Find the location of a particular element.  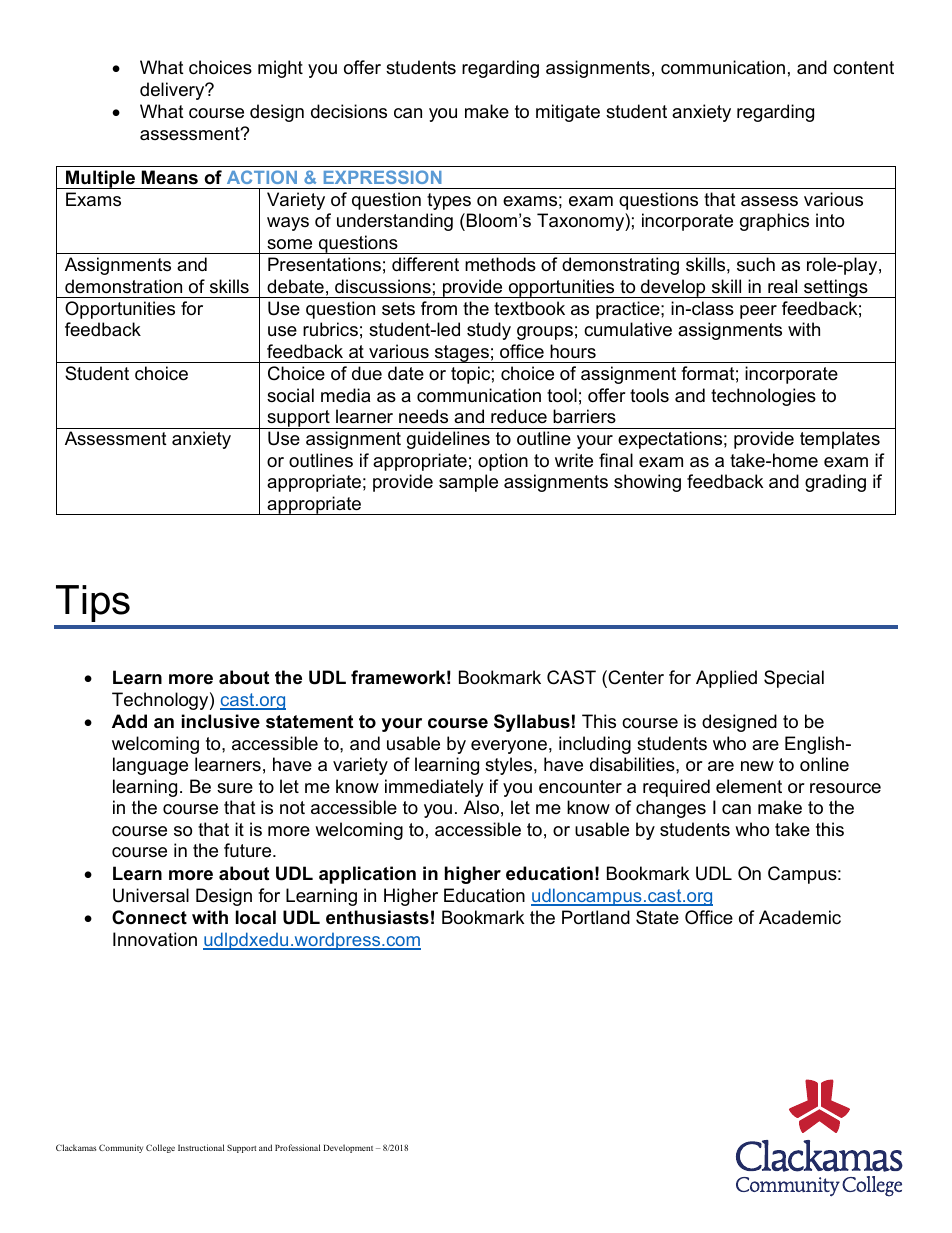

Special is located at coordinates (794, 679).
